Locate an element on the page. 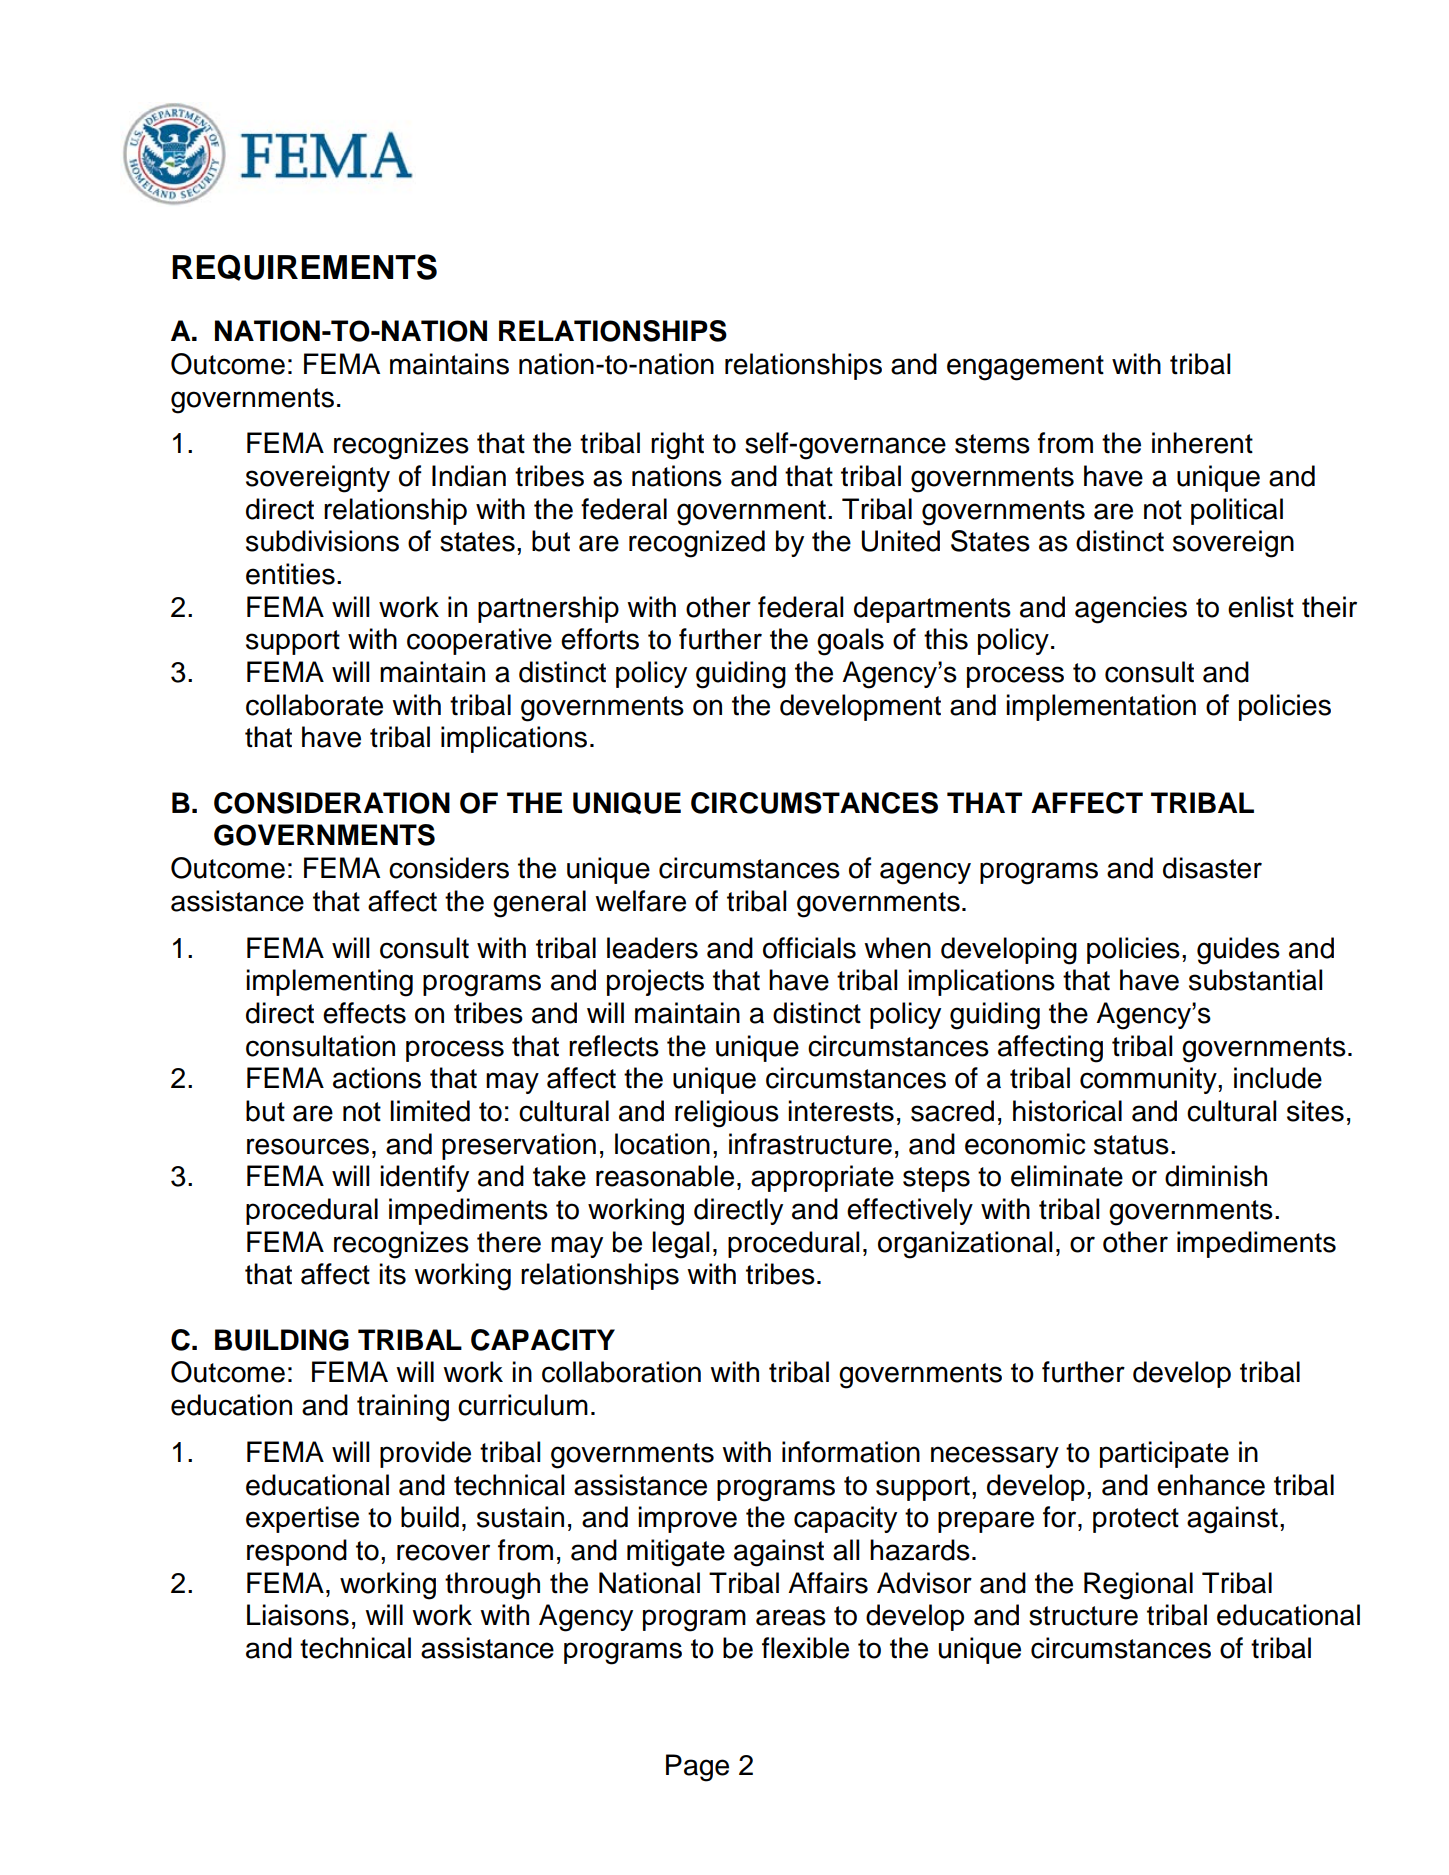  inherent is located at coordinates (1202, 443).
